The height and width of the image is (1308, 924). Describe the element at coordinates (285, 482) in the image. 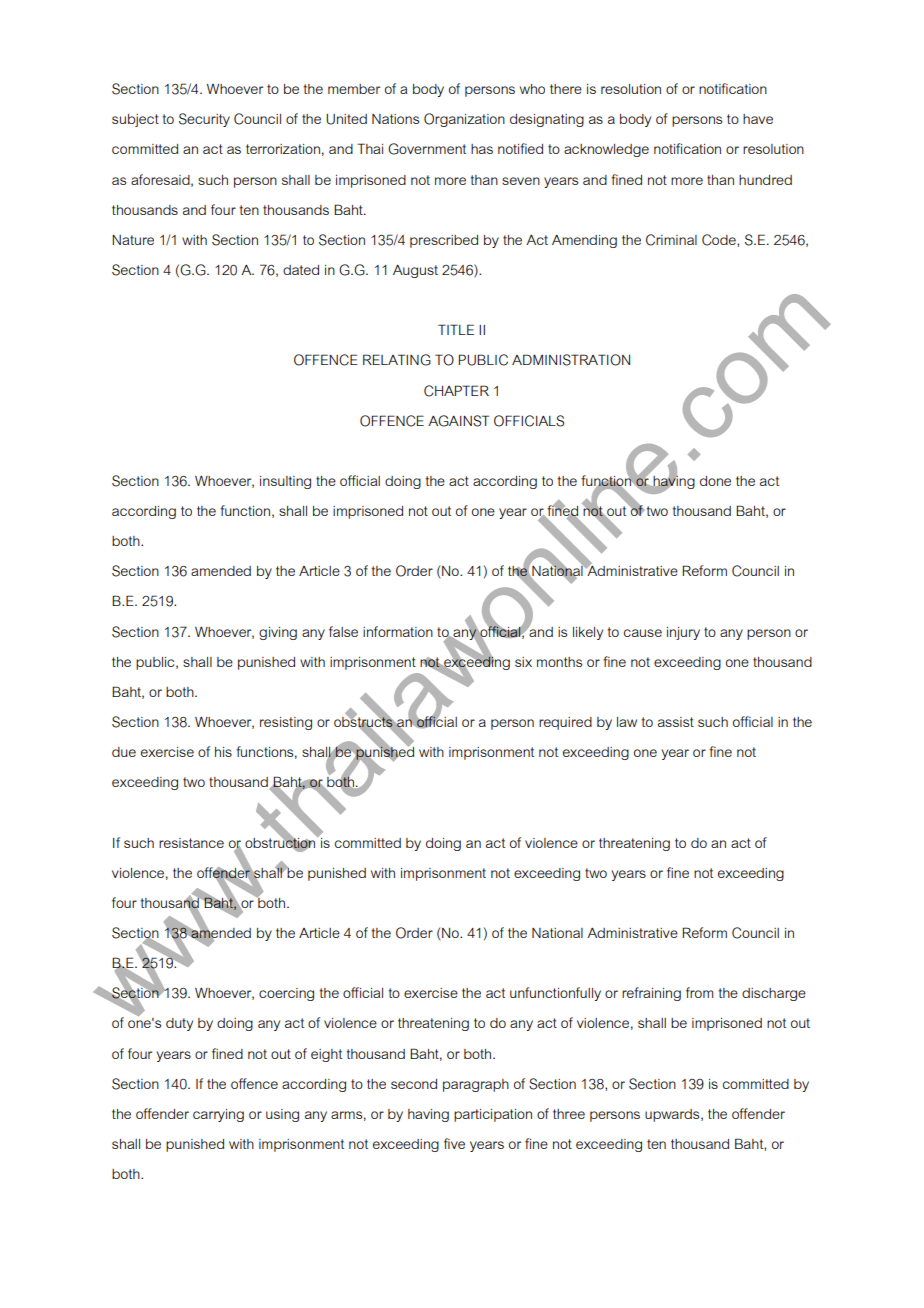

I see `insulting` at that location.
